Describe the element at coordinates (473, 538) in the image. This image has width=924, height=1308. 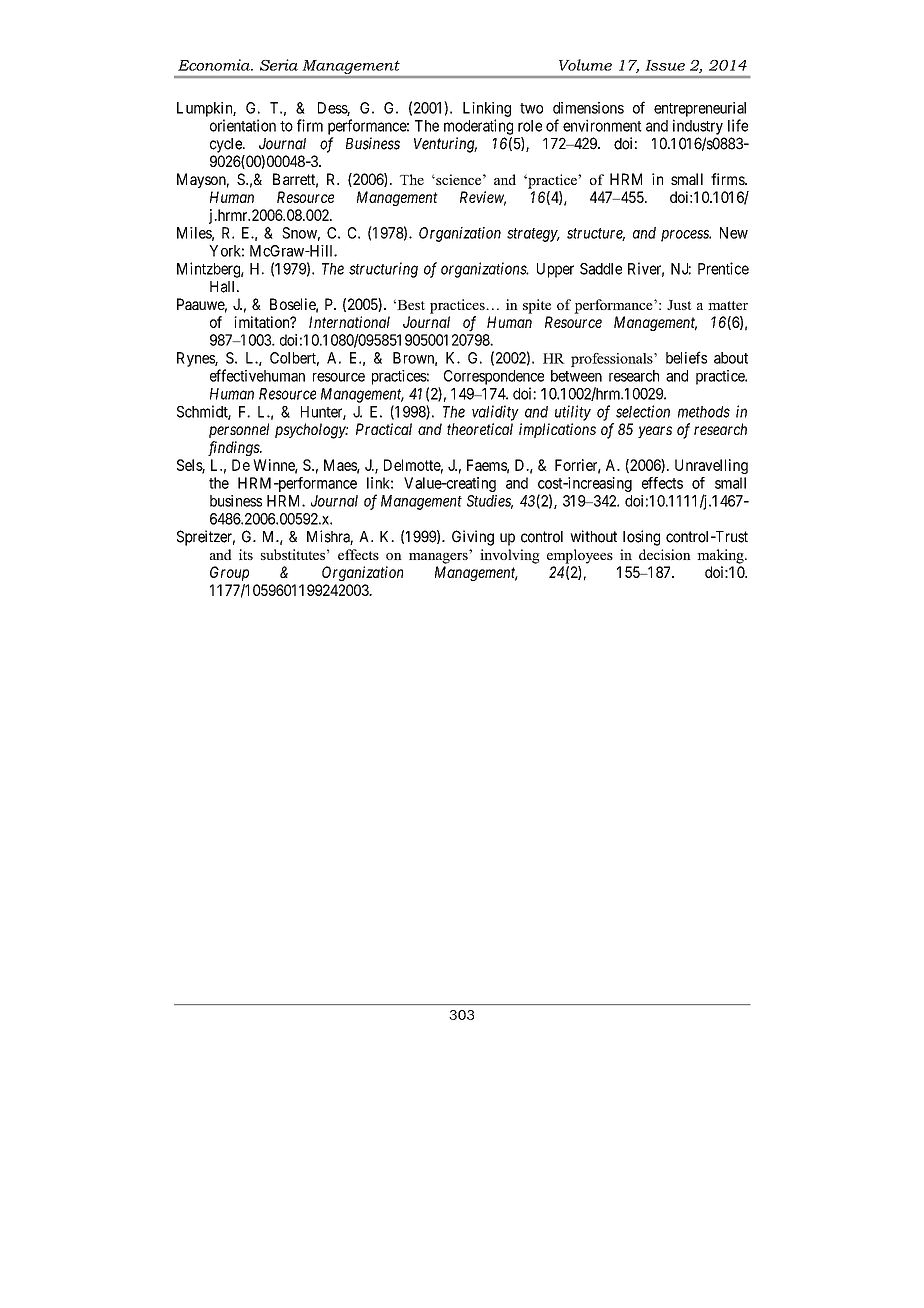
I see `Giving` at that location.
